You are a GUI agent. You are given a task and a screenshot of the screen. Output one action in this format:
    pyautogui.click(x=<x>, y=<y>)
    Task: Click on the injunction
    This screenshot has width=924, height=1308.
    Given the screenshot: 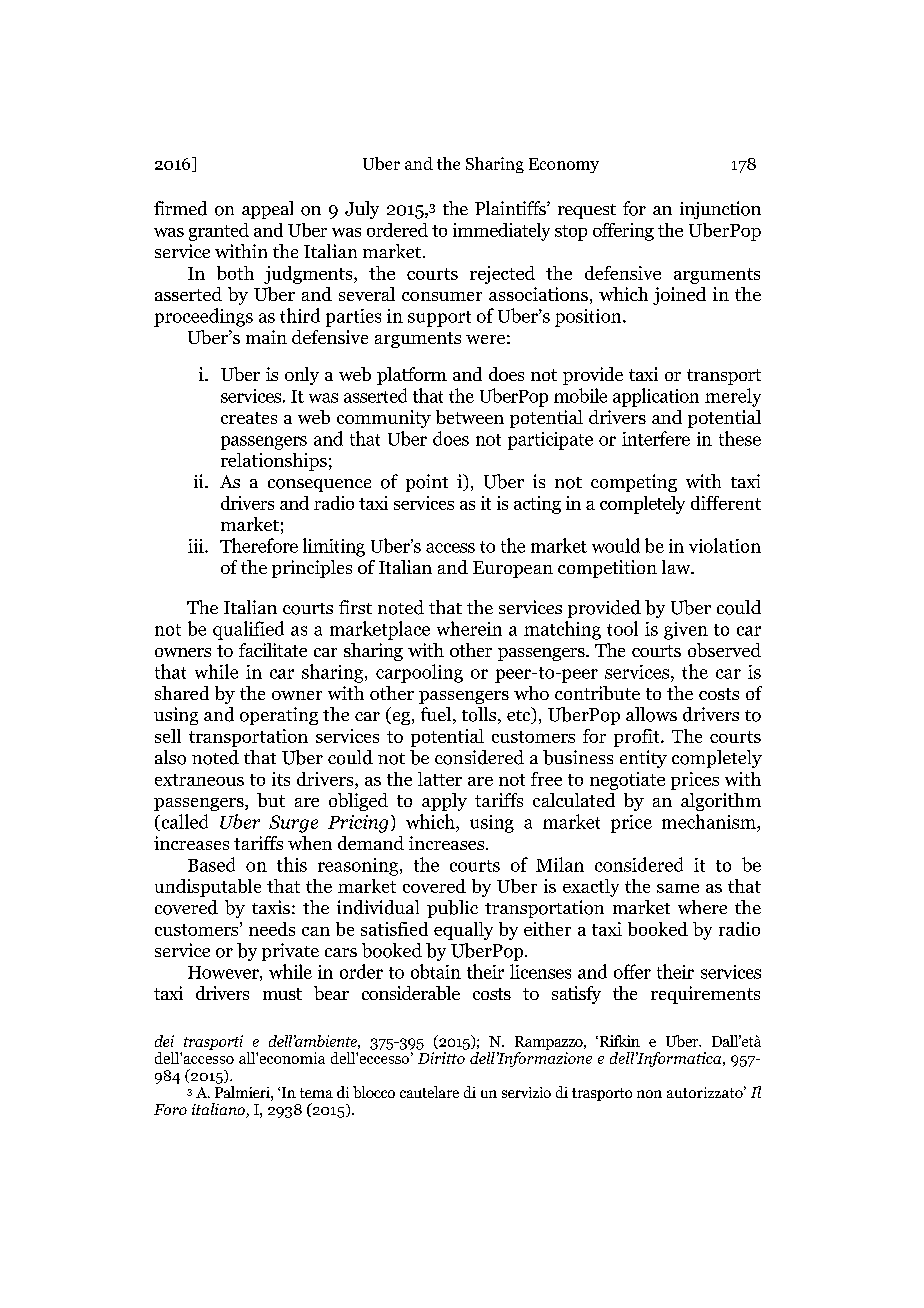 What is the action you would take?
    pyautogui.click(x=720, y=210)
